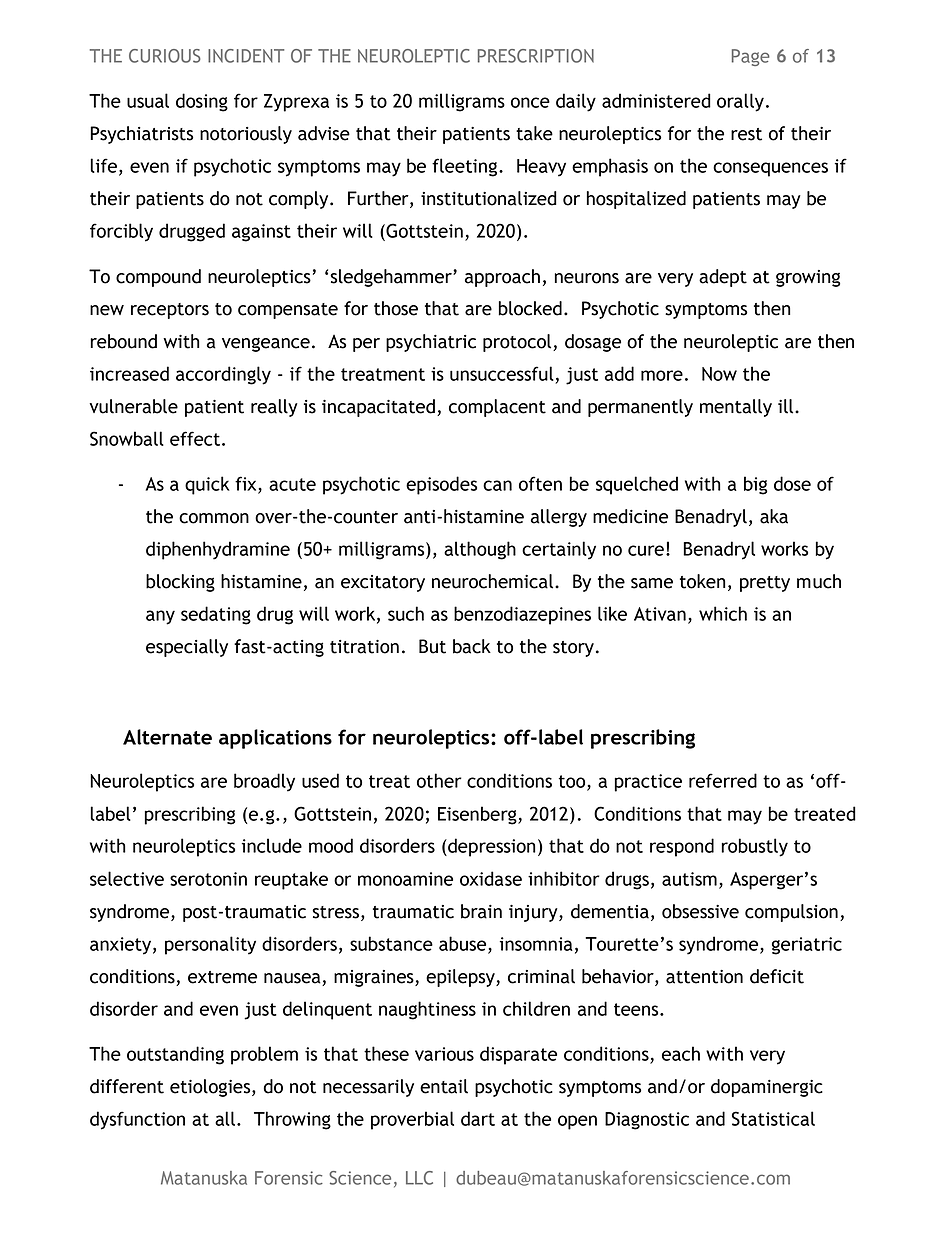 The image size is (952, 1233). Describe the element at coordinates (502, 278) in the screenshot. I see `approach` at that location.
